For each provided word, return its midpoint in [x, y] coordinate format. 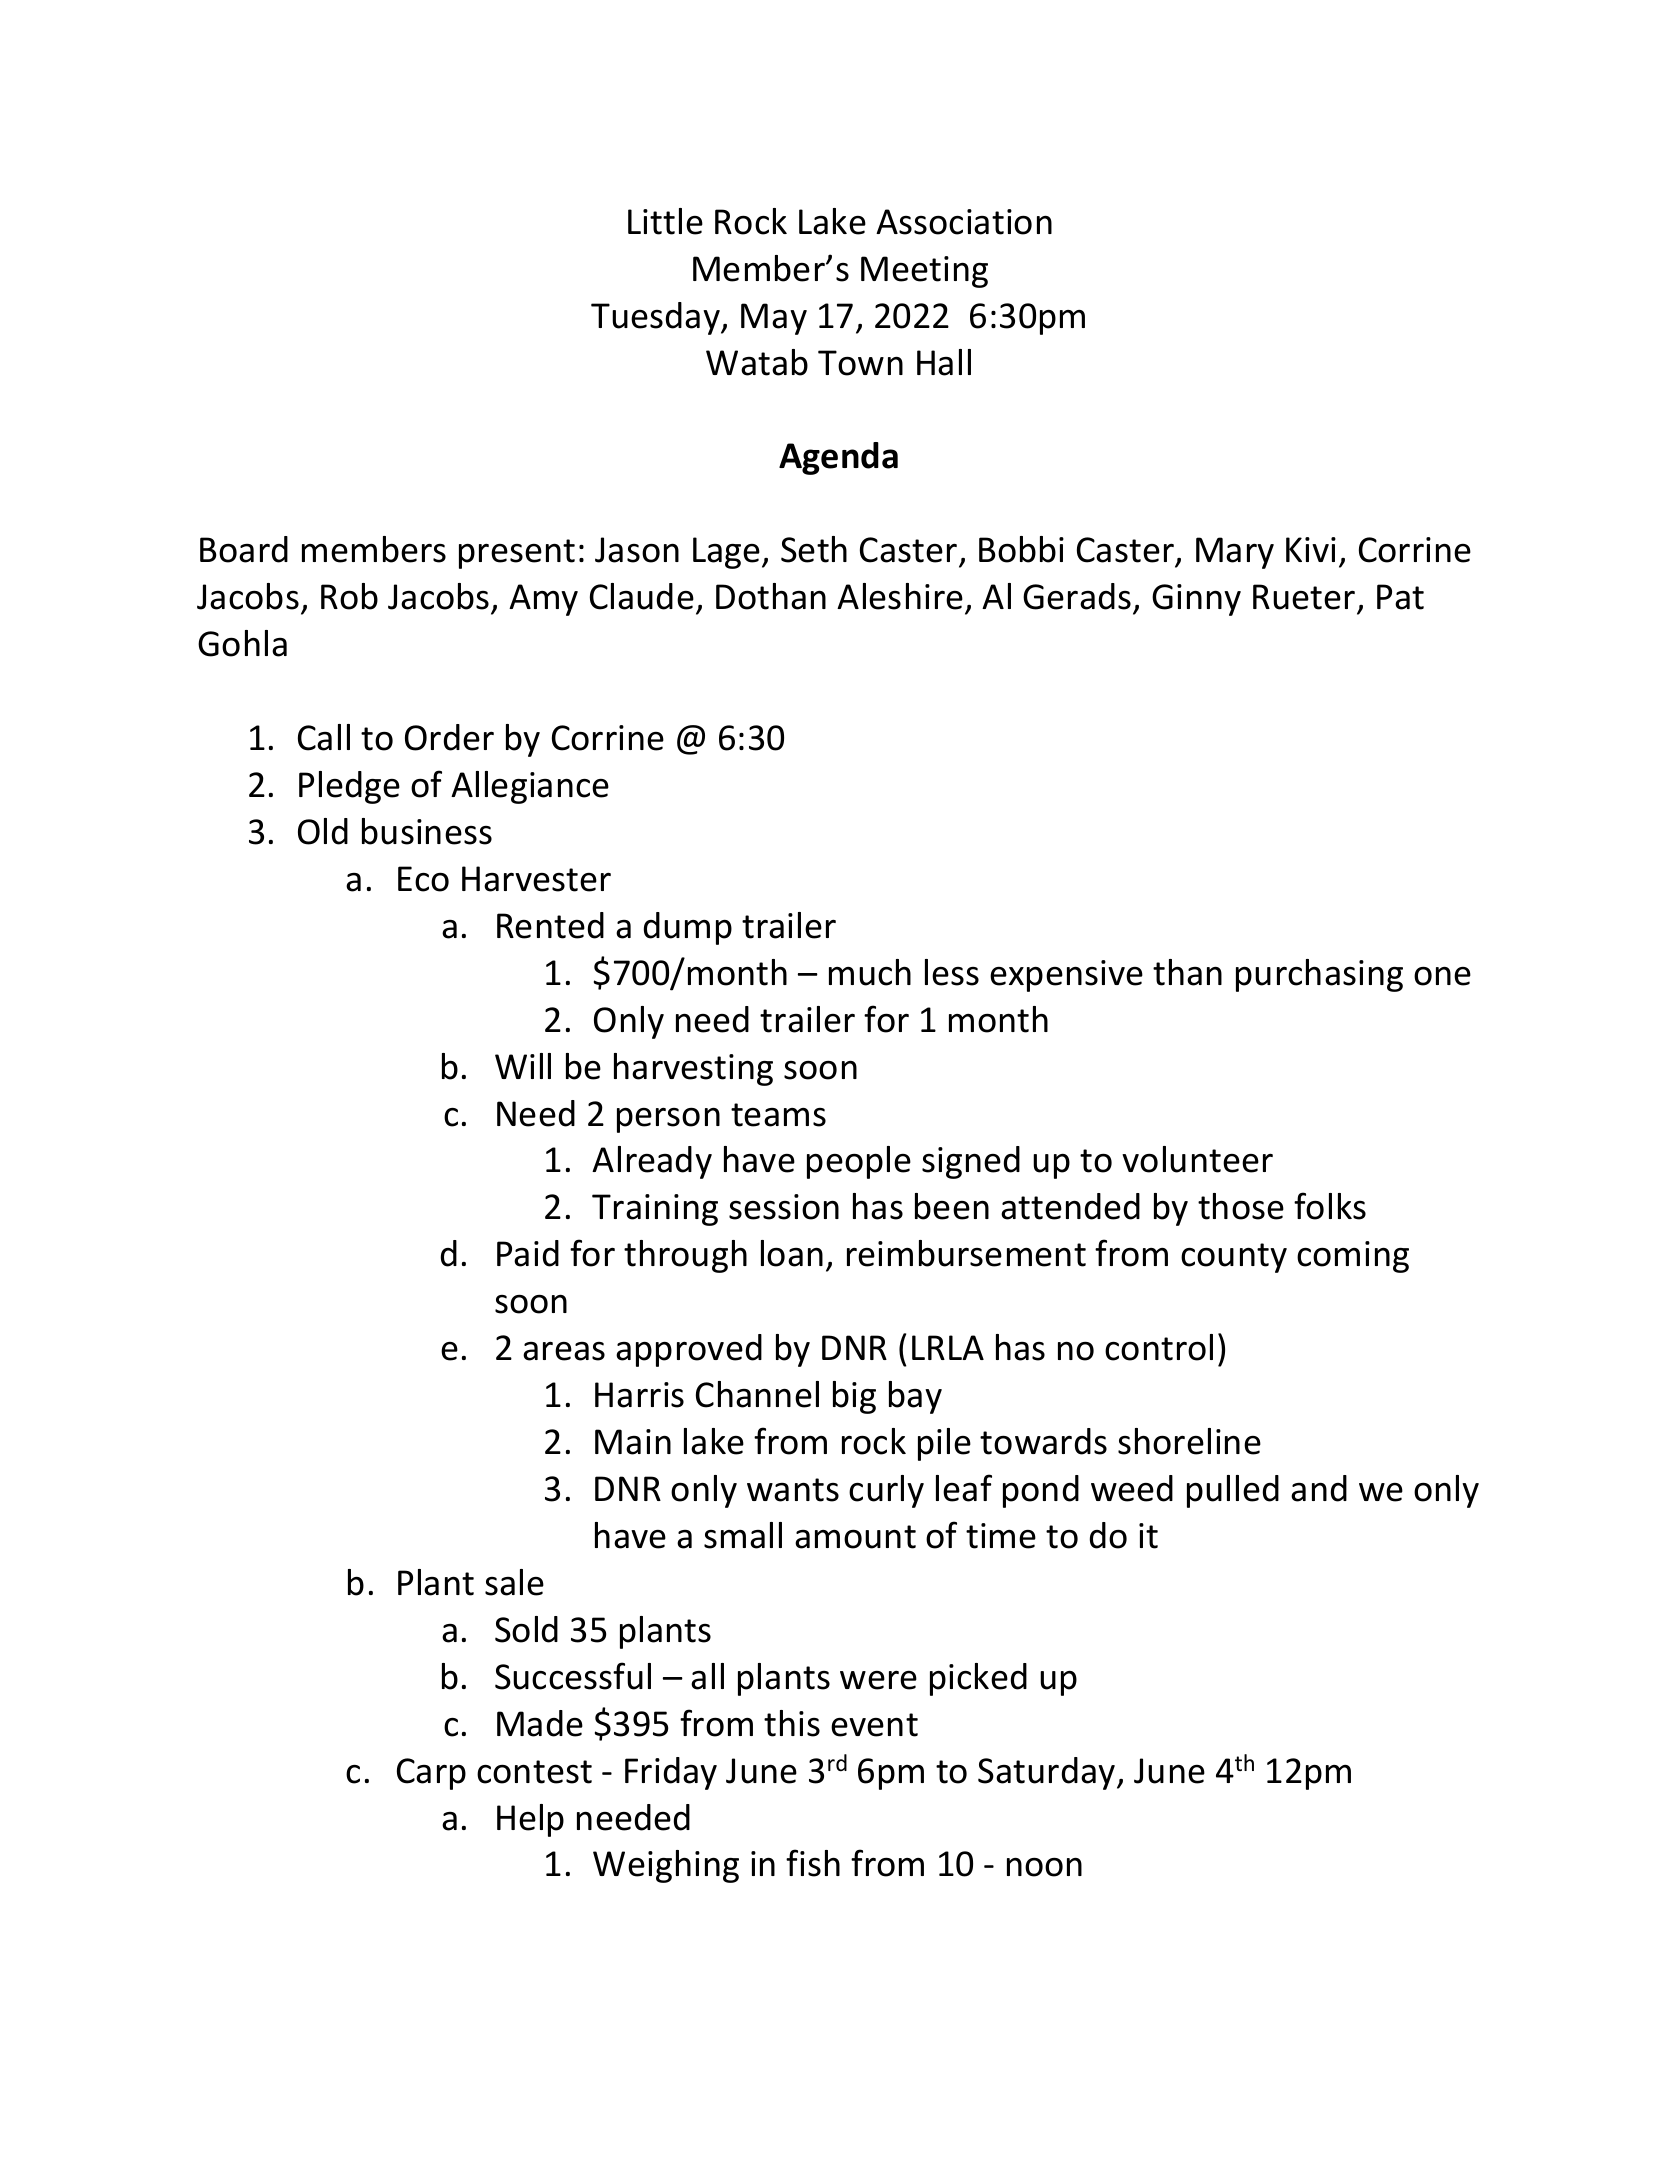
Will [523, 1066]
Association [964, 222]
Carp [431, 1774]
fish [813, 1863]
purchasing [1319, 975]
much [870, 972]
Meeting [924, 272]
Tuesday [656, 318]
